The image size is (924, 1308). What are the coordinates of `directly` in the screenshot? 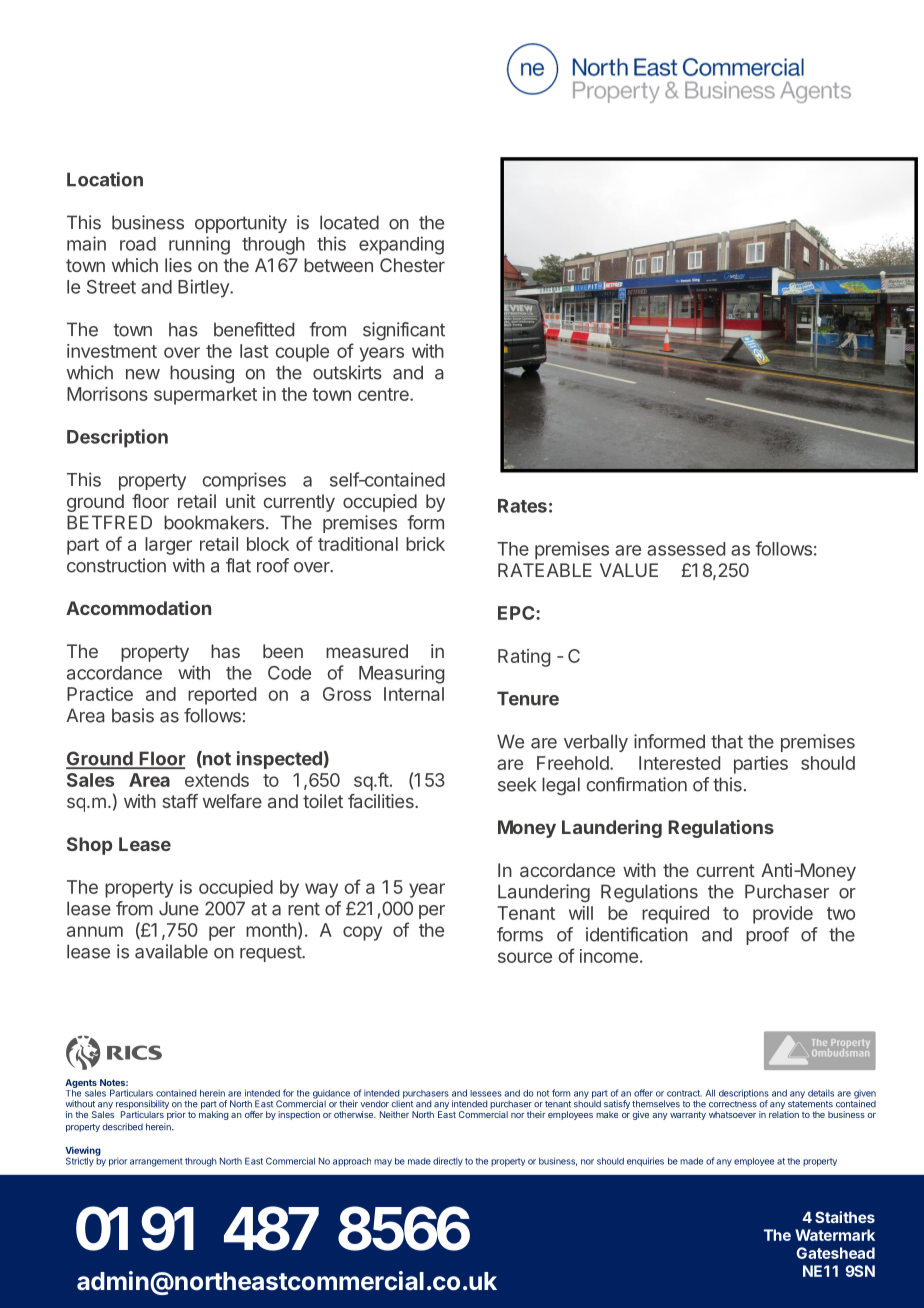 It's located at (448, 1162).
